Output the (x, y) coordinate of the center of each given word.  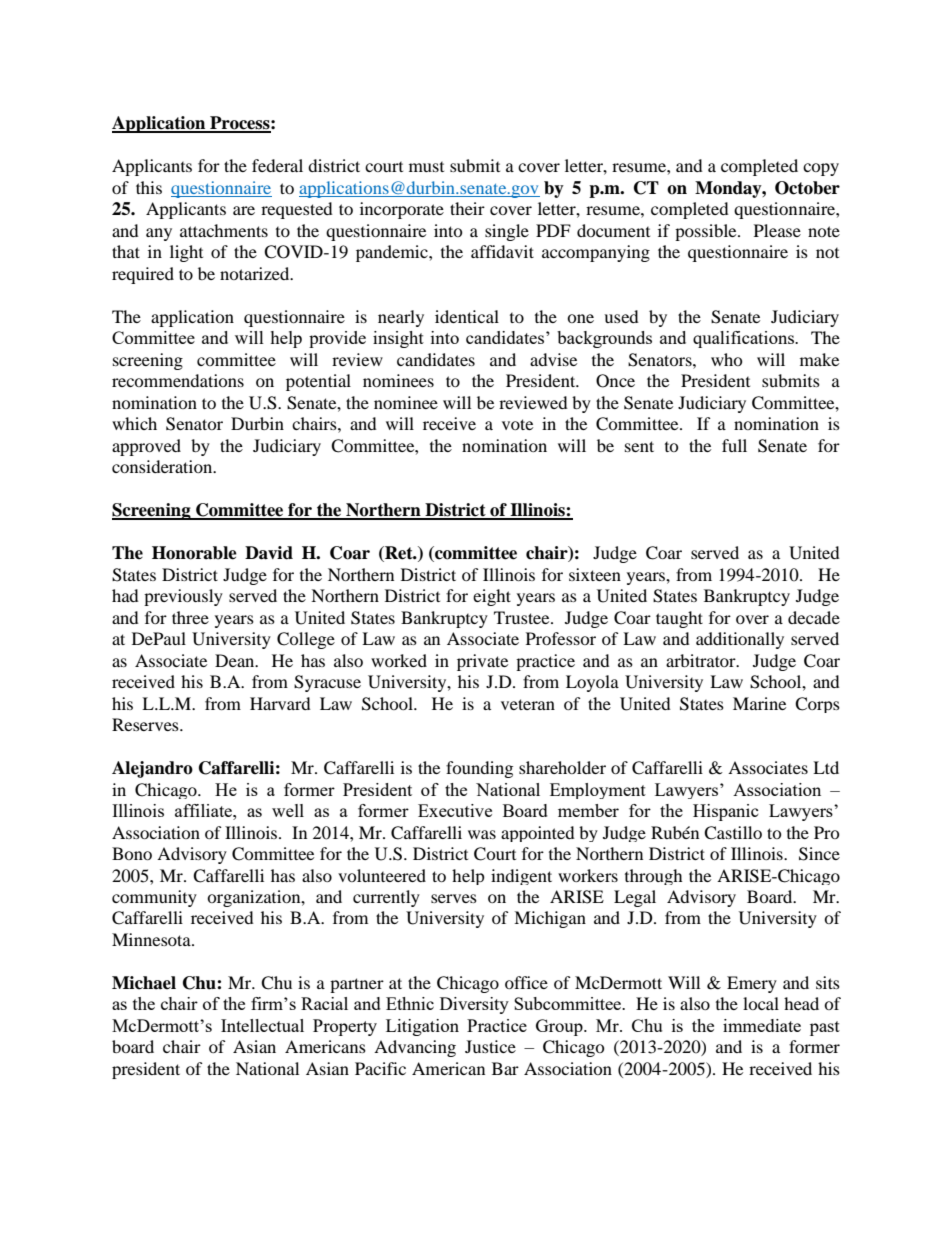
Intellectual (262, 1025)
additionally (740, 640)
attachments (224, 230)
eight (492, 597)
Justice (490, 1046)
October (807, 188)
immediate (762, 1025)
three (190, 617)
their (467, 208)
